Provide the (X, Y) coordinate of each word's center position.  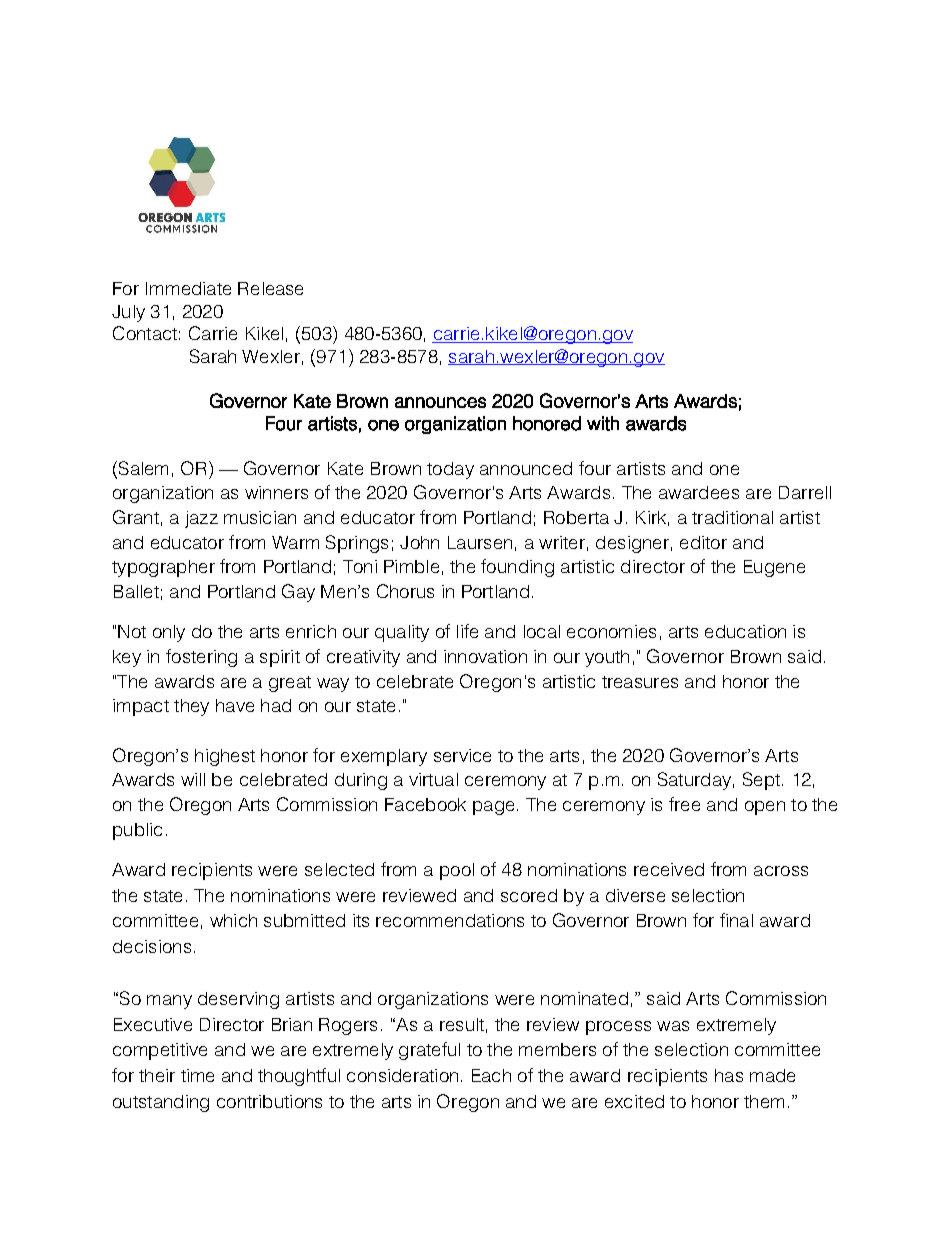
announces (440, 402)
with (603, 423)
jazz (201, 519)
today (450, 470)
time (197, 1075)
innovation (485, 656)
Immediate (188, 288)
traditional (732, 517)
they (191, 707)
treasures (640, 682)
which (233, 920)
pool (457, 871)
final (736, 920)
